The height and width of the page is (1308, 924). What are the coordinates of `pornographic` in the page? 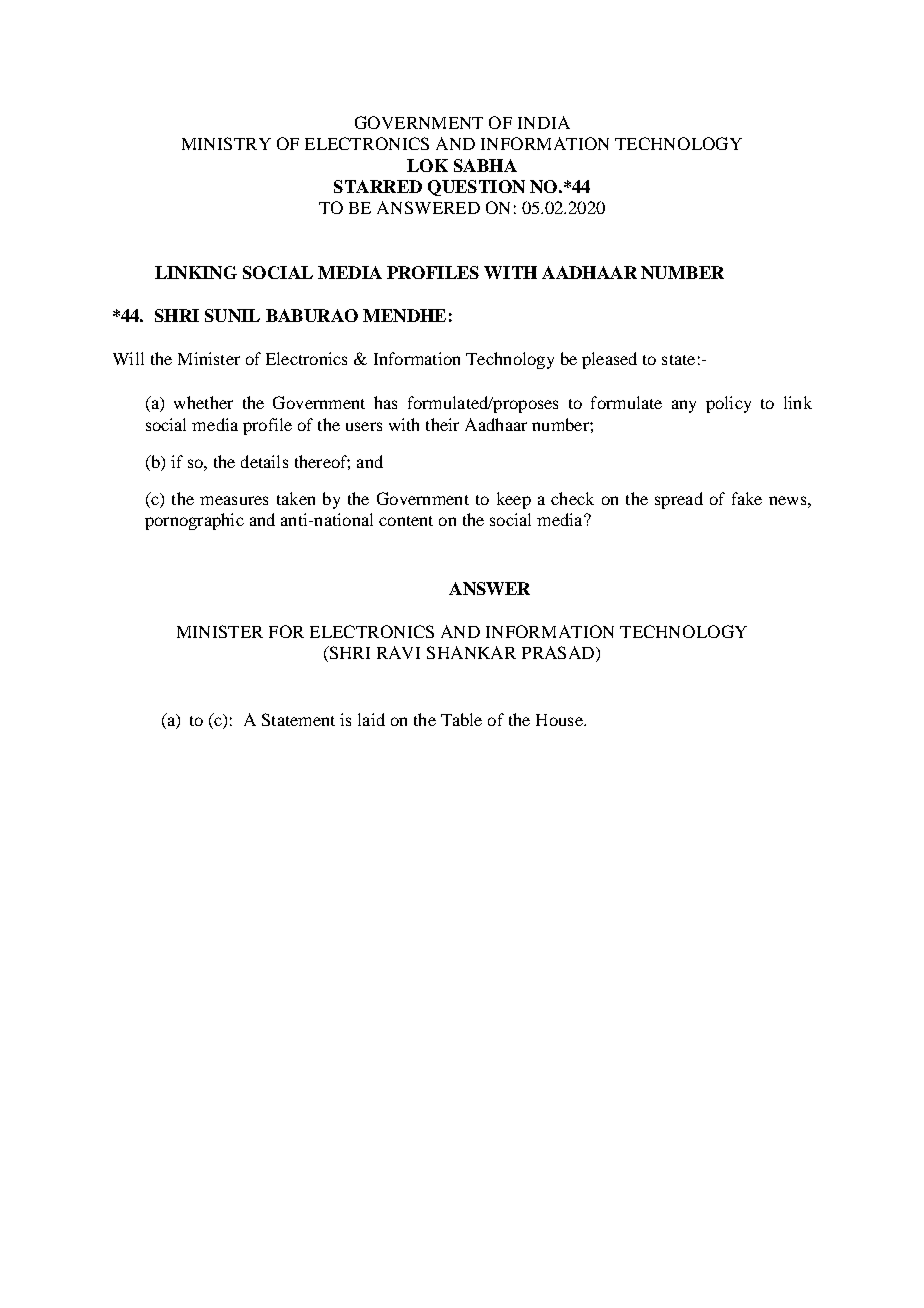 It's located at (194, 521).
